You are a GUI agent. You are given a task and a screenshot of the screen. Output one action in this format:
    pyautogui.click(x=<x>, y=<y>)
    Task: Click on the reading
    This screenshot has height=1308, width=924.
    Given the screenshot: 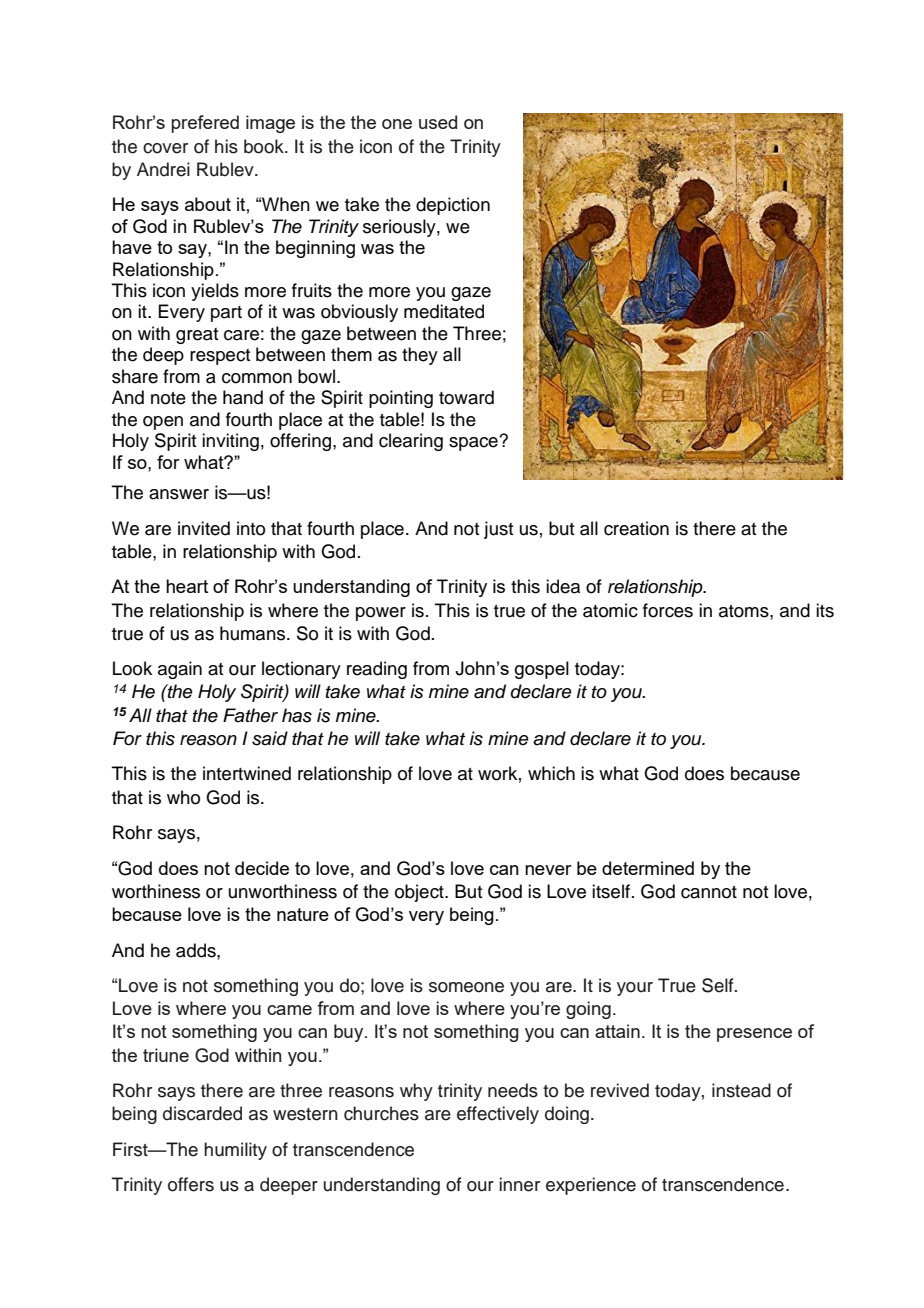 What is the action you would take?
    pyautogui.click(x=377, y=670)
